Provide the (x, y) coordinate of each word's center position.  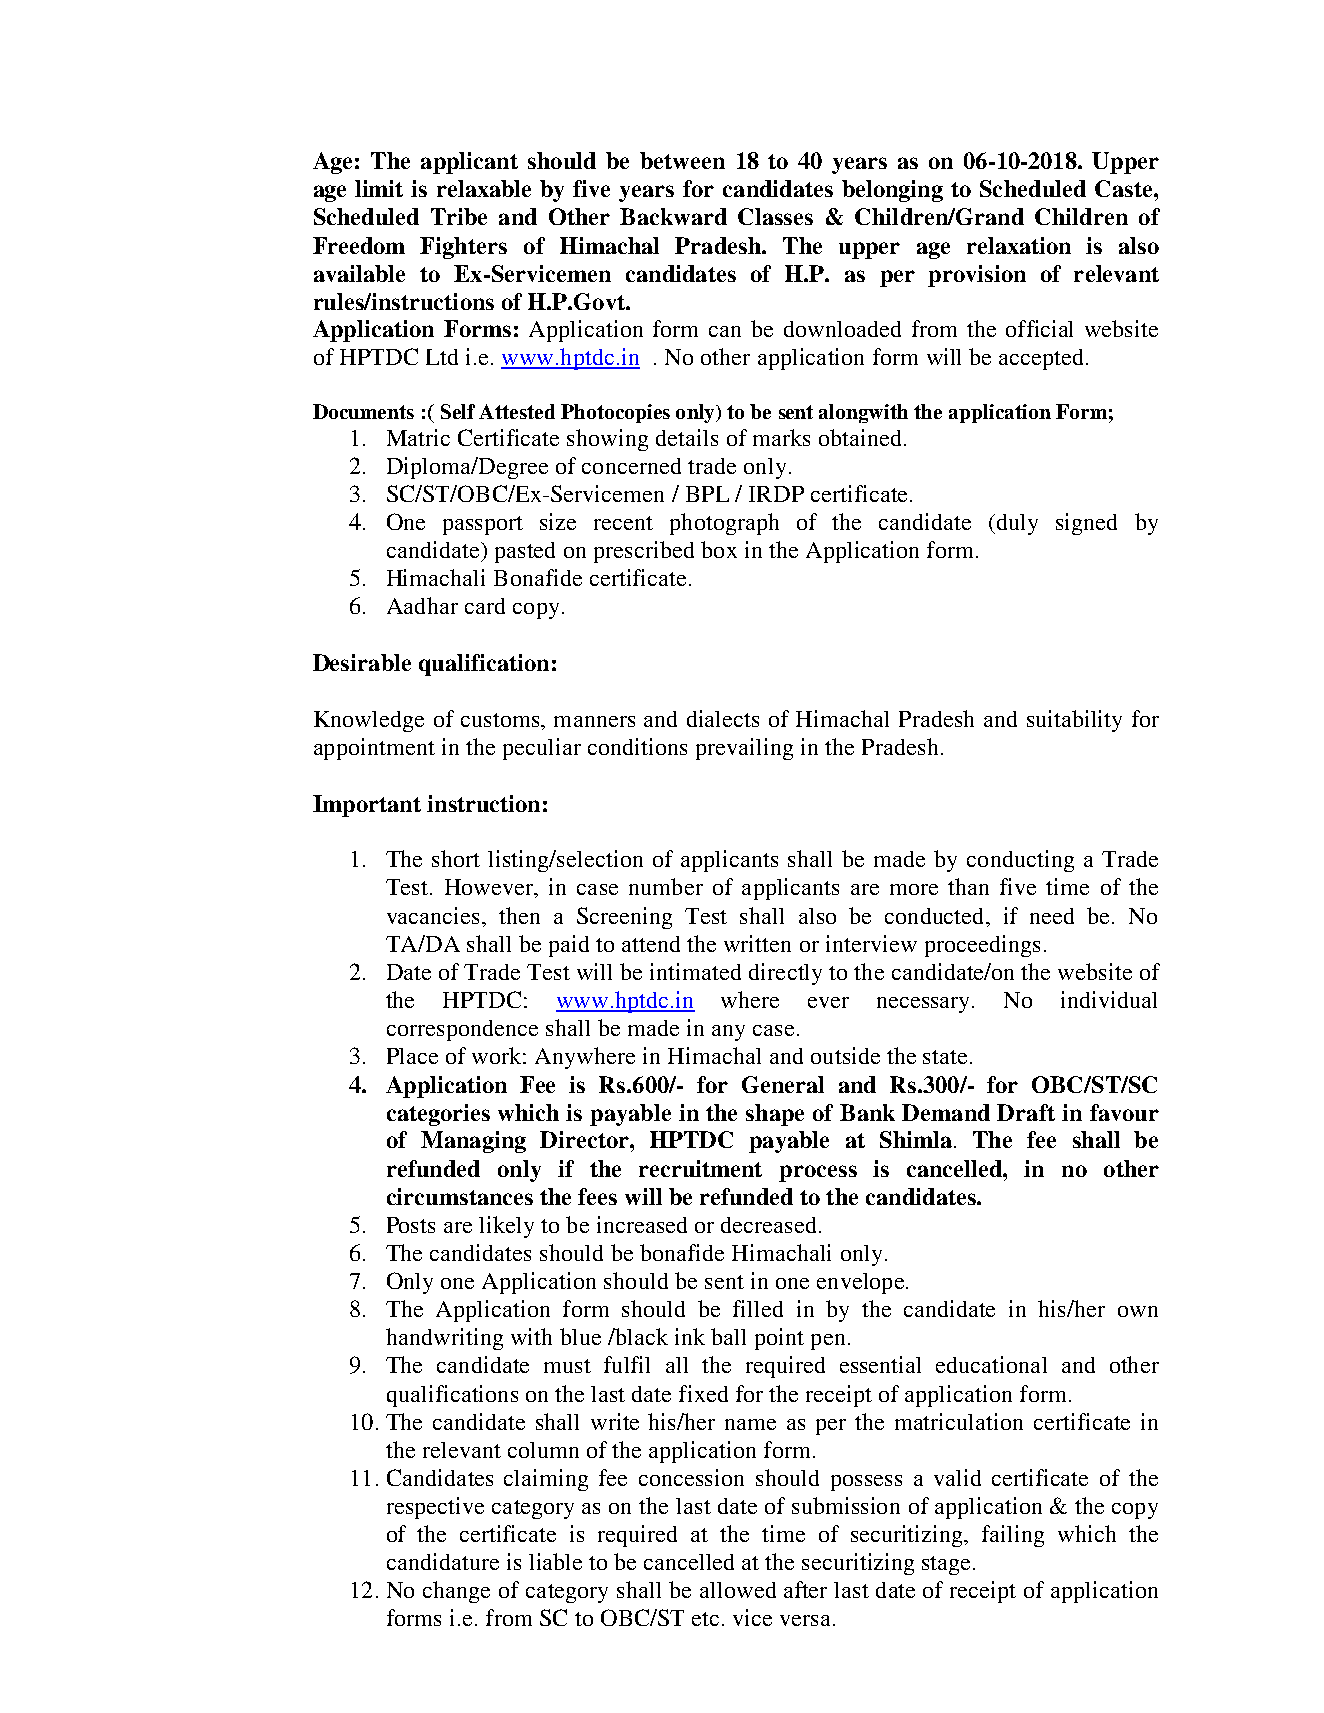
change (456, 1592)
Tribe (459, 216)
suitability (1074, 721)
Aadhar (422, 605)
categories (438, 1115)
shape (775, 1115)
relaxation (1019, 245)
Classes (775, 216)
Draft (1026, 1112)
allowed (738, 1590)
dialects (723, 718)
